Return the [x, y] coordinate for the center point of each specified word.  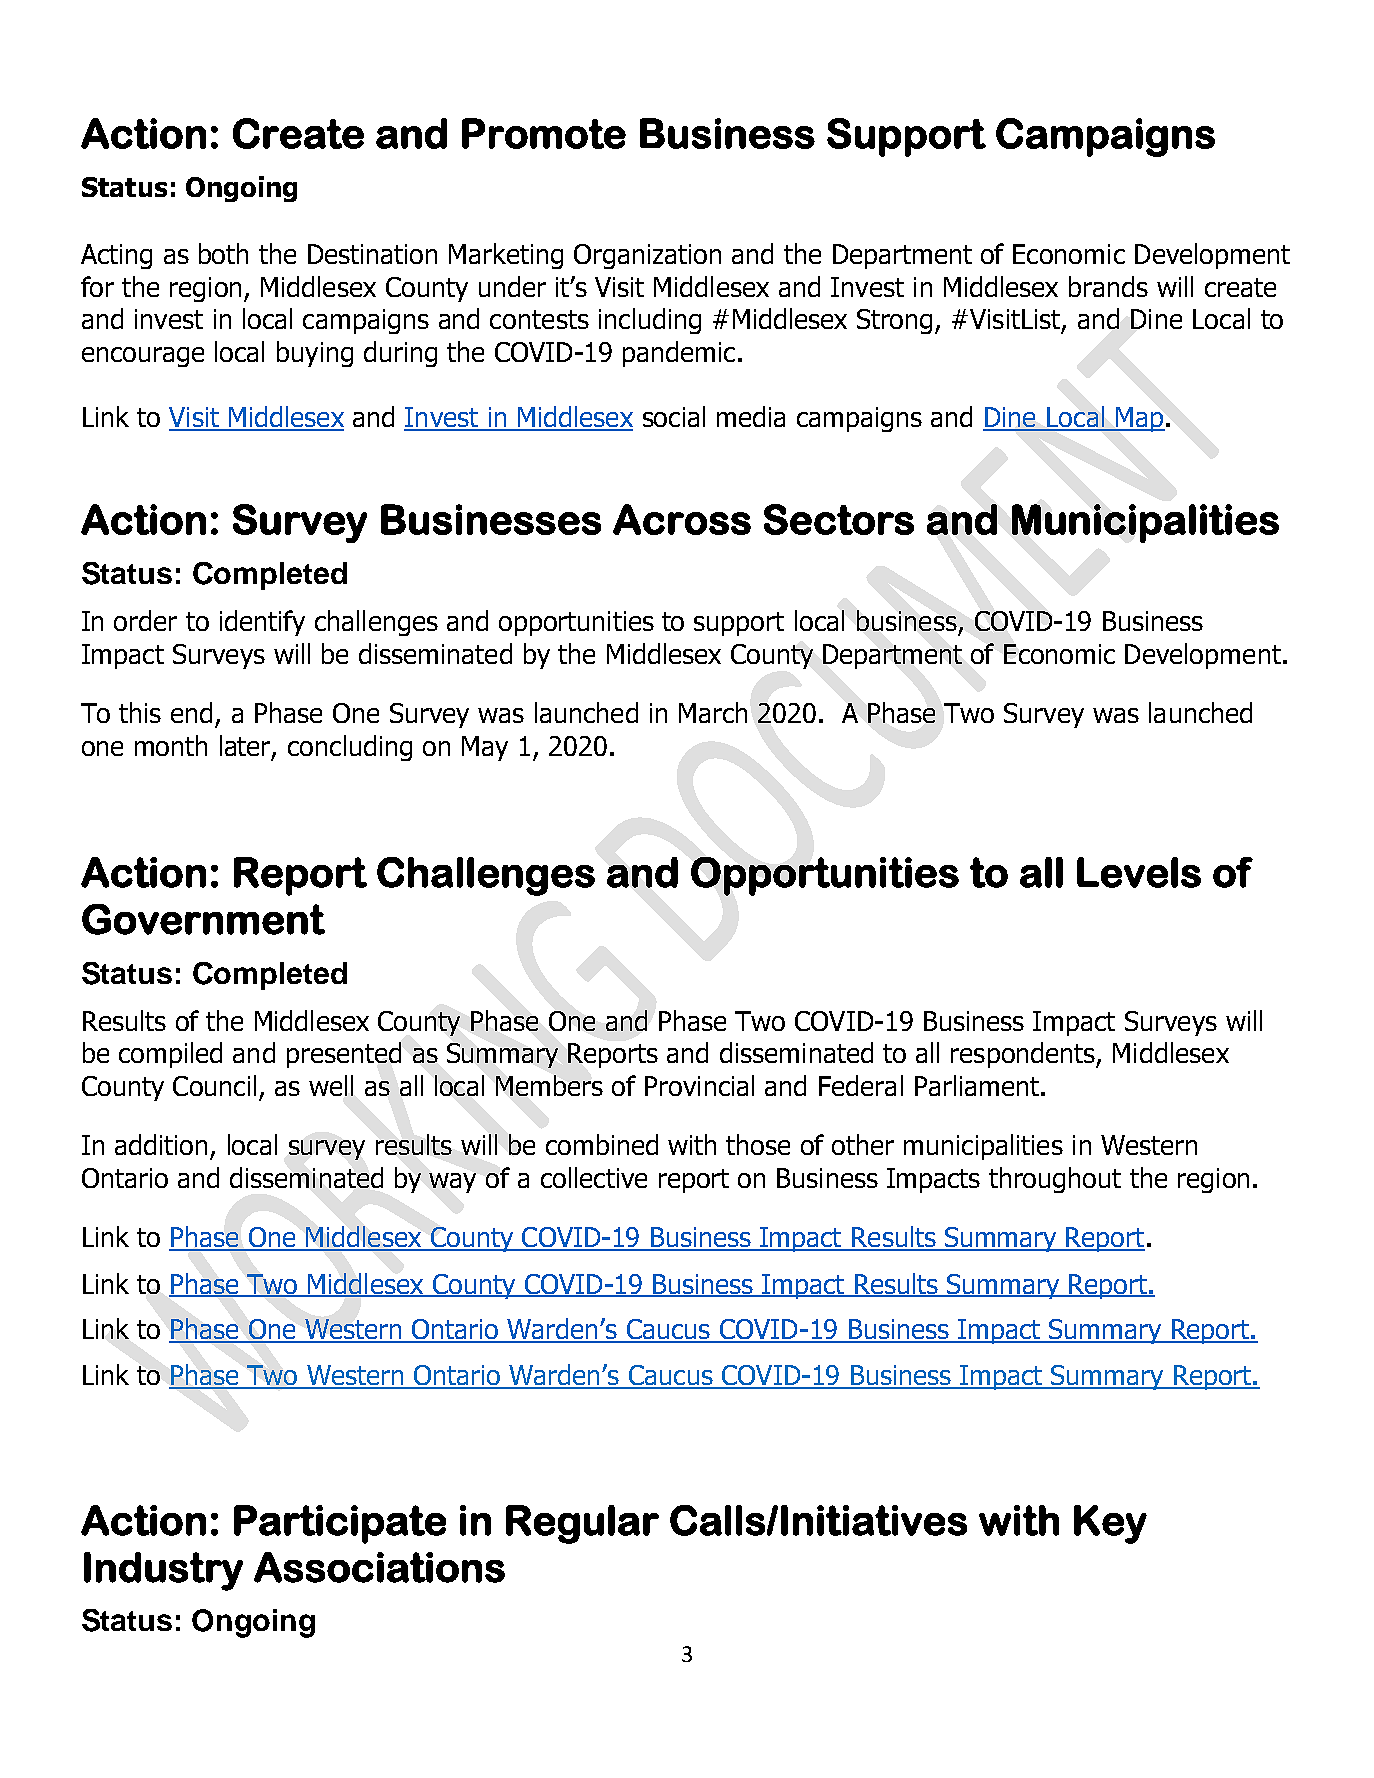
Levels [1139, 872]
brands [1108, 286]
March [713, 712]
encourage [143, 357]
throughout [1055, 1180]
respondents [1024, 1055]
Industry [163, 1571]
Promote [544, 133]
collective [594, 1177]
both [223, 253]
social [674, 416]
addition [161, 1144]
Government [203, 919]
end [191, 712]
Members [549, 1085]
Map [1139, 419]
